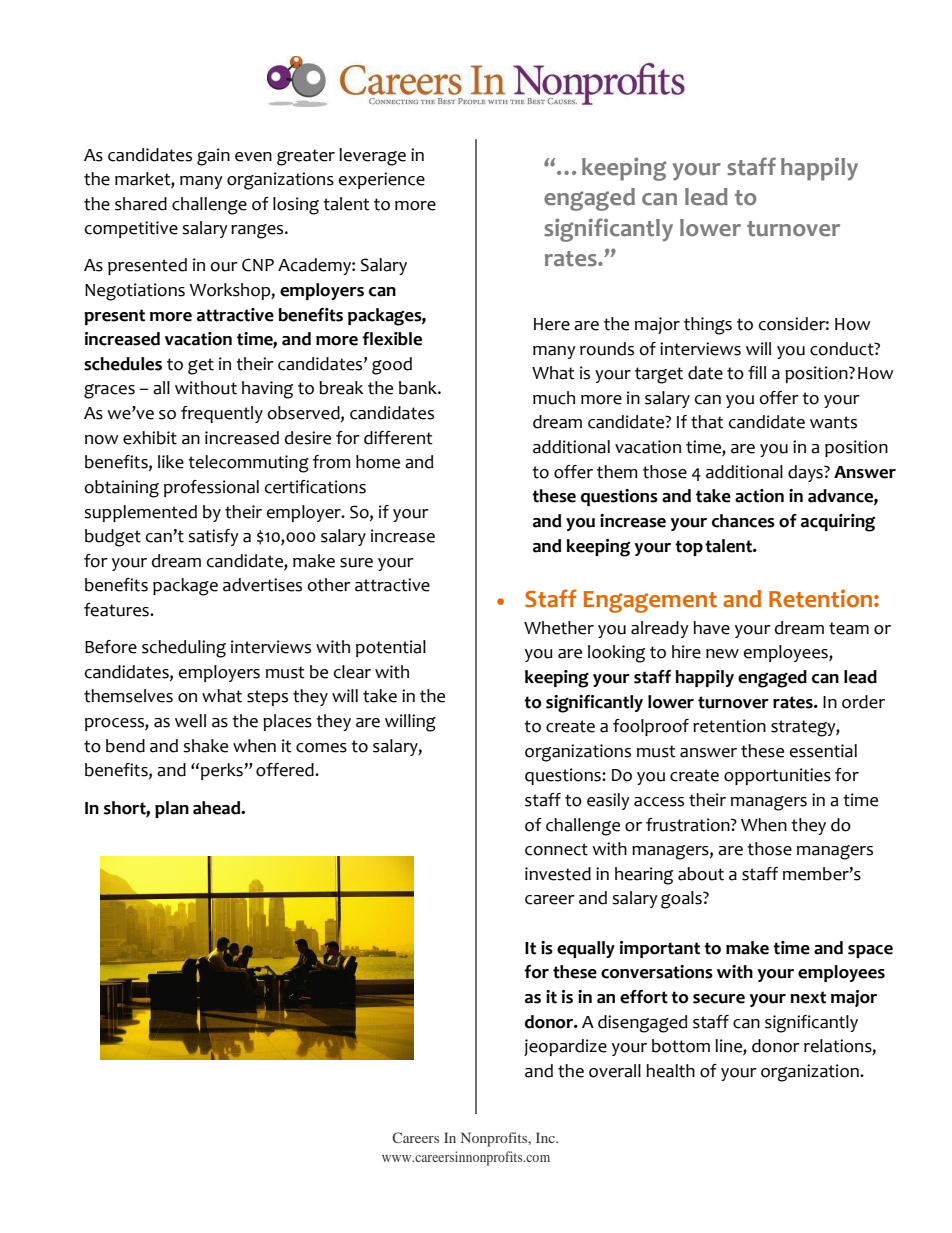 Image resolution: width=952 pixels, height=1233 pixels. What do you see at coordinates (808, 997) in the document?
I see `next` at bounding box center [808, 997].
